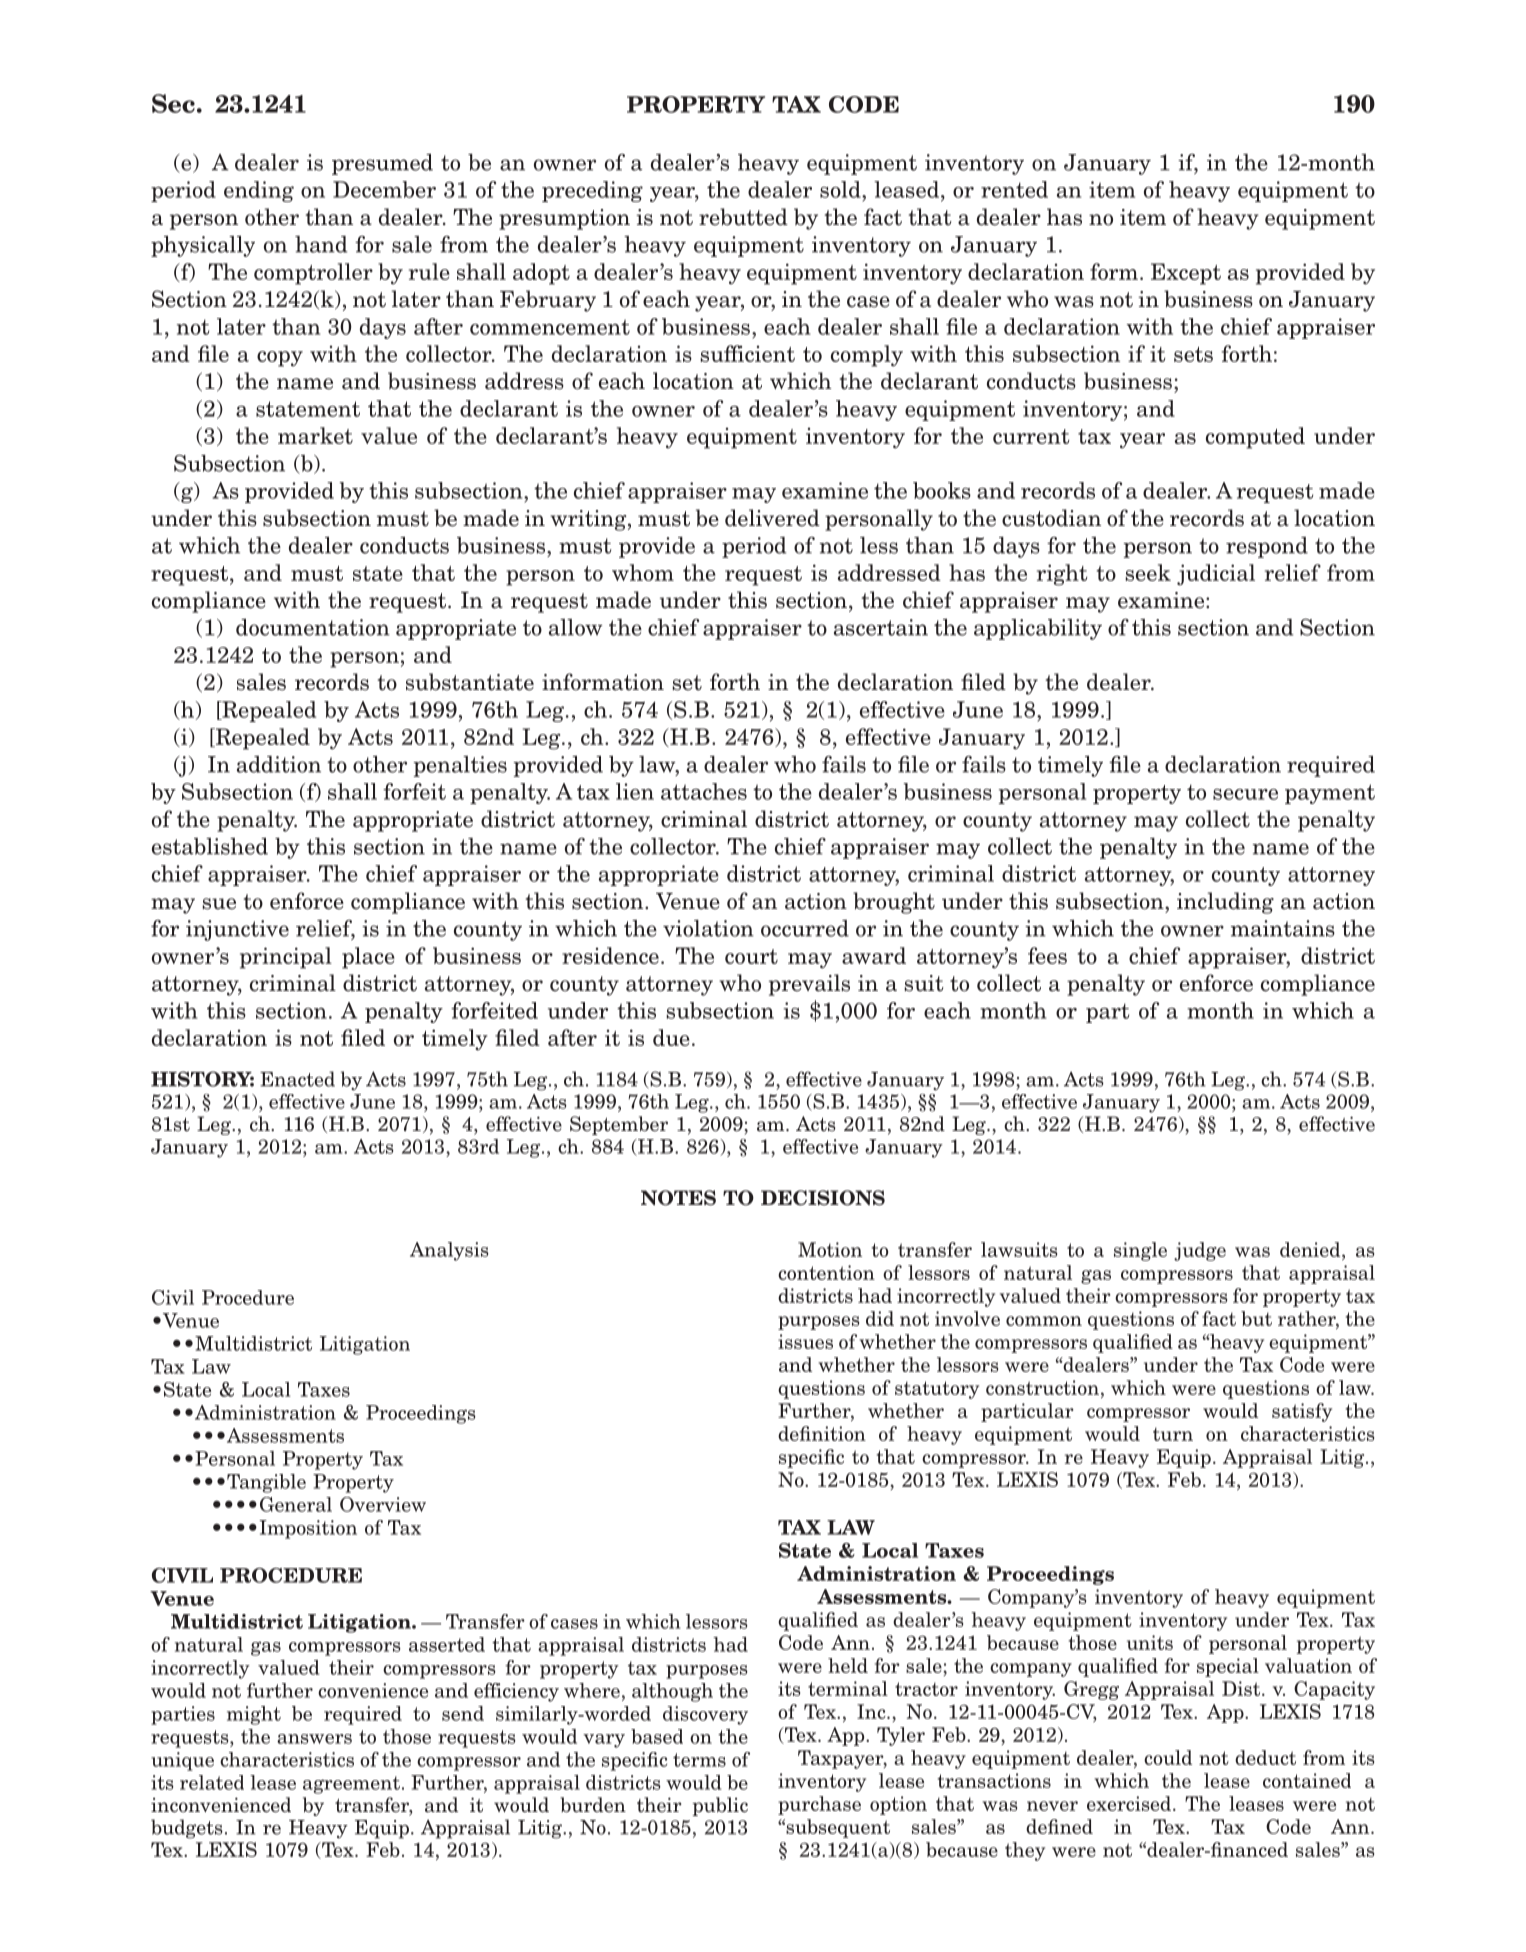 The image size is (1526, 1952). I want to click on turn, so click(1173, 1434).
